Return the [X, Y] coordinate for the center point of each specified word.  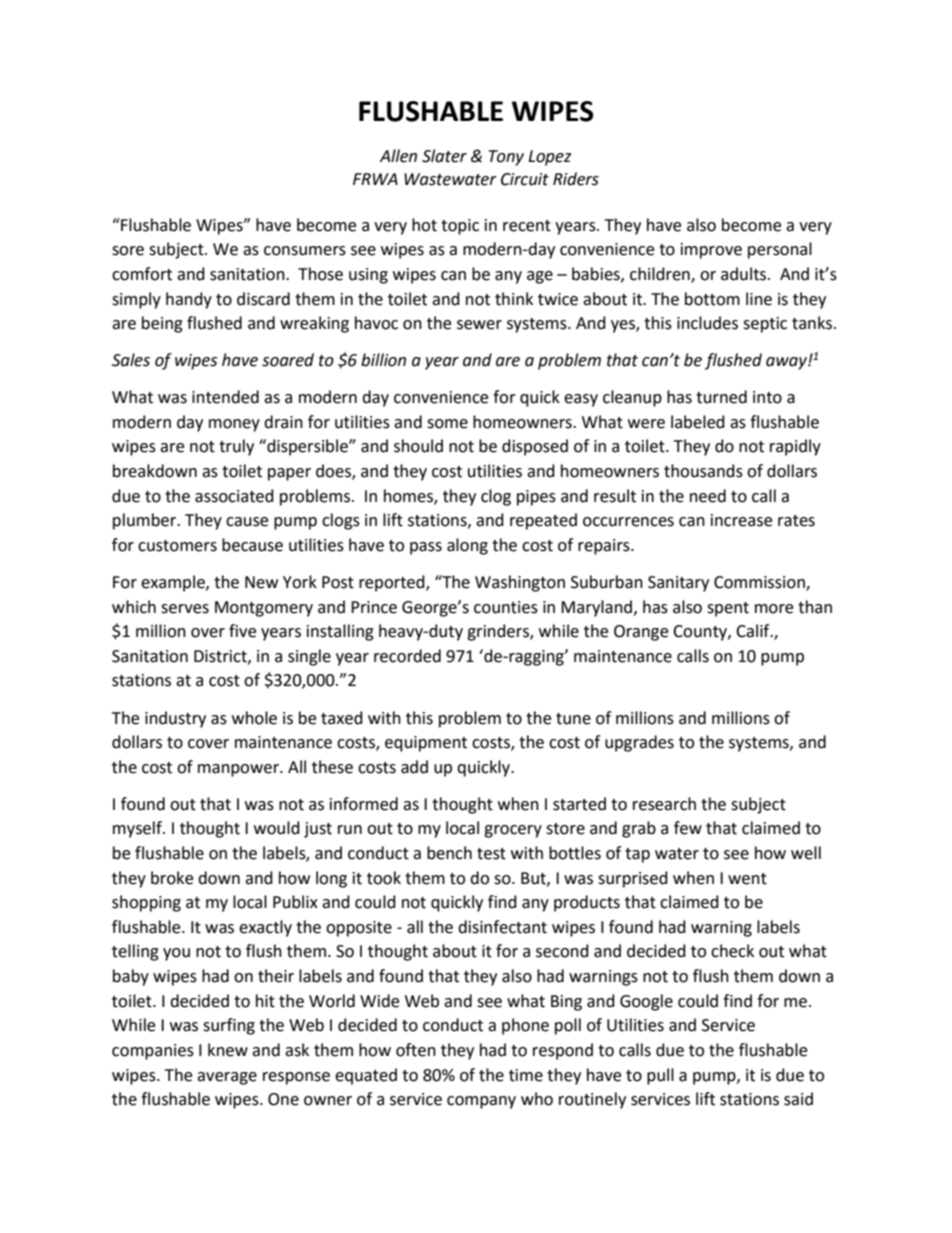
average [227, 1078]
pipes [536, 498]
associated [234, 496]
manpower [239, 770]
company [481, 1102]
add [414, 767]
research [664, 804]
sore [128, 251]
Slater [444, 156]
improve [711, 251]
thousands [703, 471]
